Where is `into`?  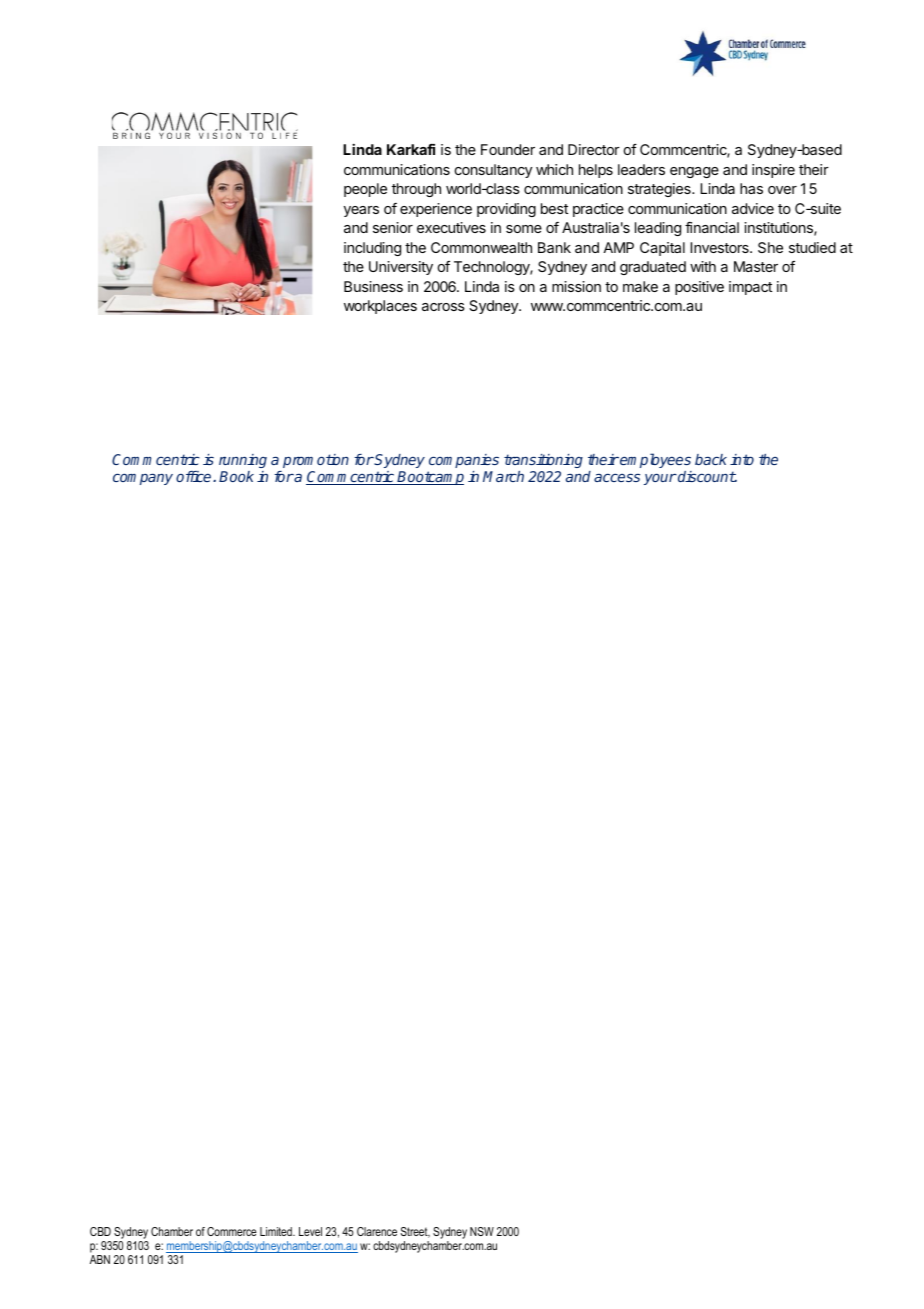
into is located at coordinates (742, 459).
